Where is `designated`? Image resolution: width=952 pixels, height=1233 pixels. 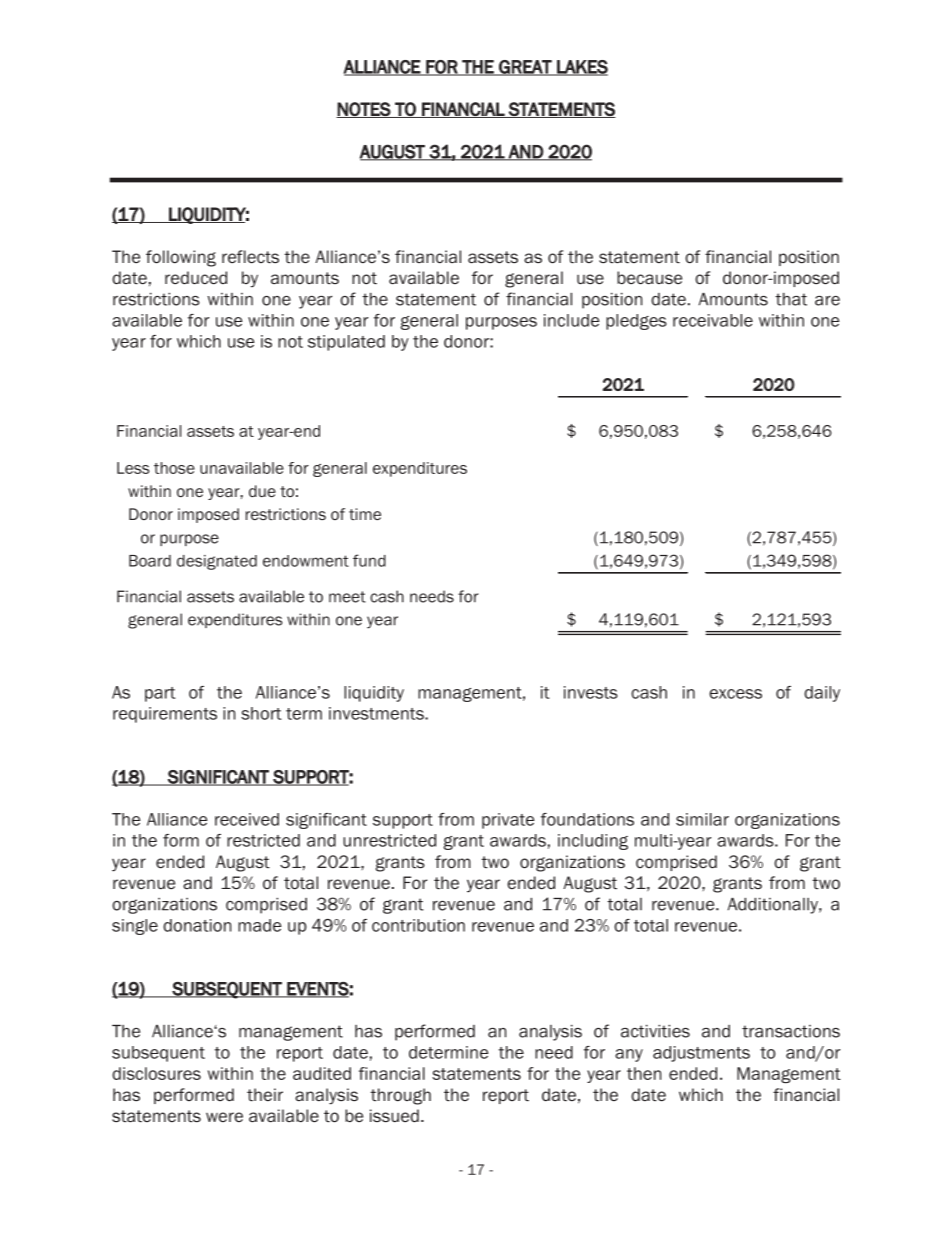 designated is located at coordinates (217, 562).
